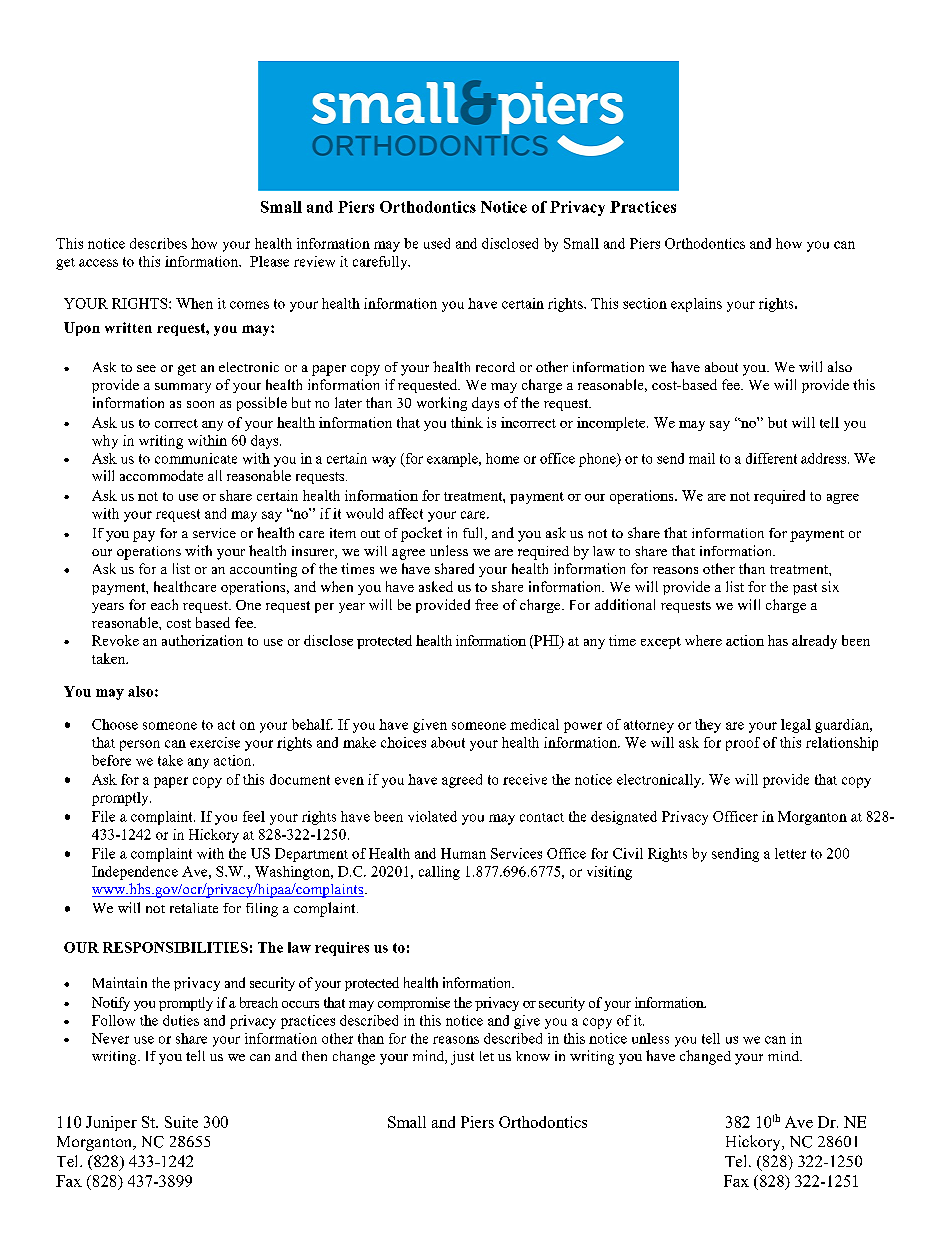  Describe the element at coordinates (263, 570) in the screenshot. I see `accounting` at that location.
